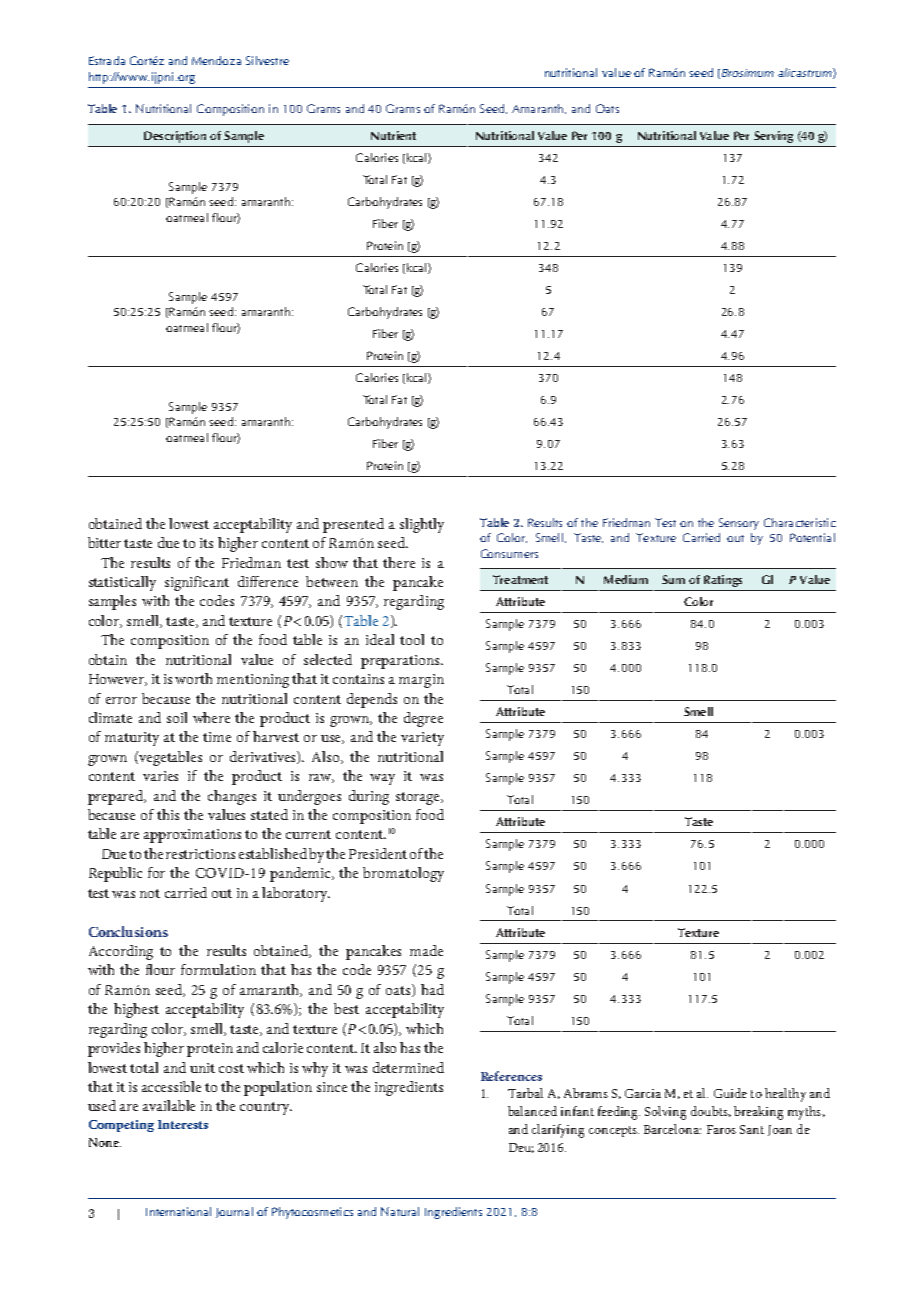 Image resolution: width=924 pixels, height=1308 pixels. What do you see at coordinates (193, 678) in the screenshot?
I see `worth` at bounding box center [193, 678].
